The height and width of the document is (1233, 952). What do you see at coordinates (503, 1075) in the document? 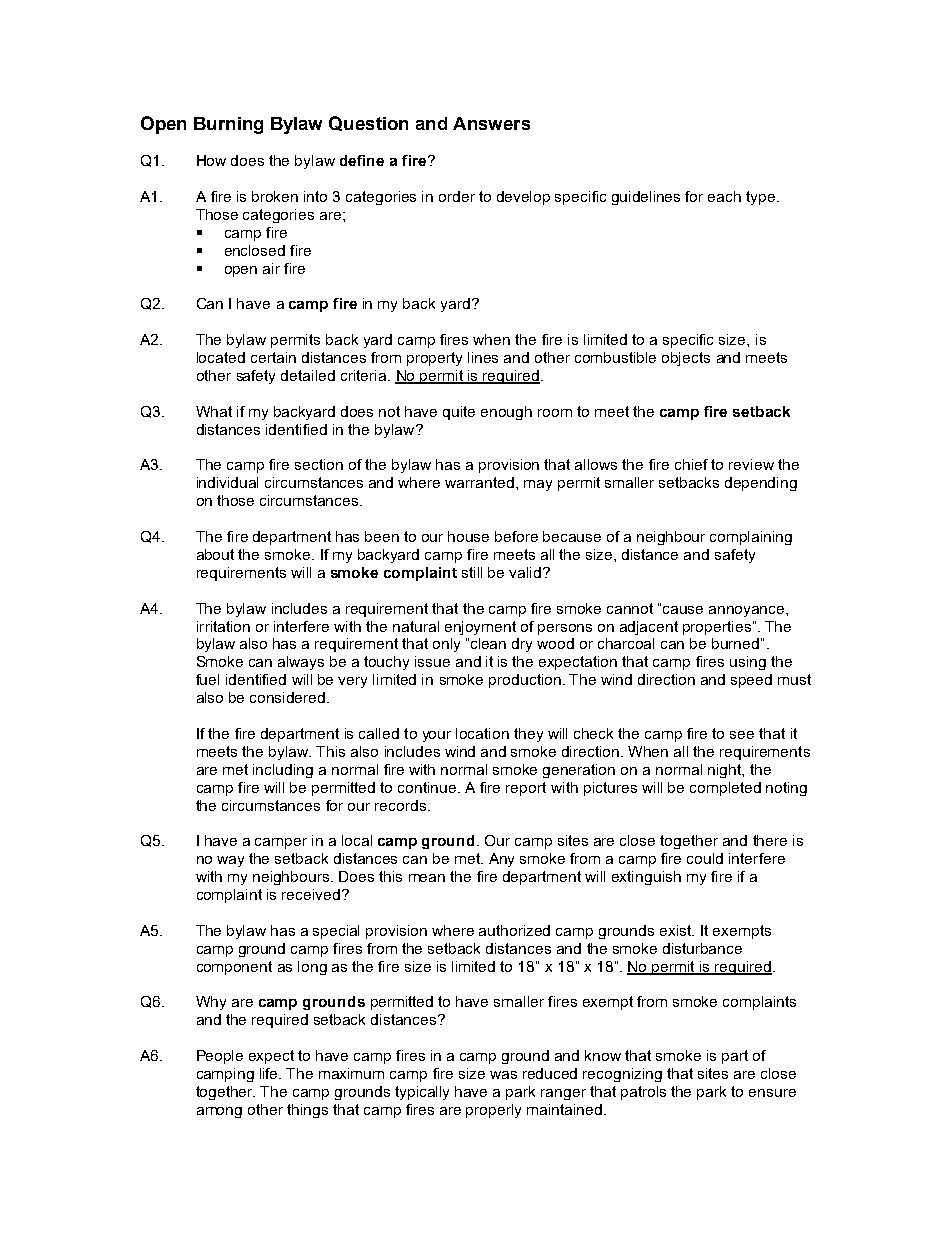
I see `was` at bounding box center [503, 1075].
